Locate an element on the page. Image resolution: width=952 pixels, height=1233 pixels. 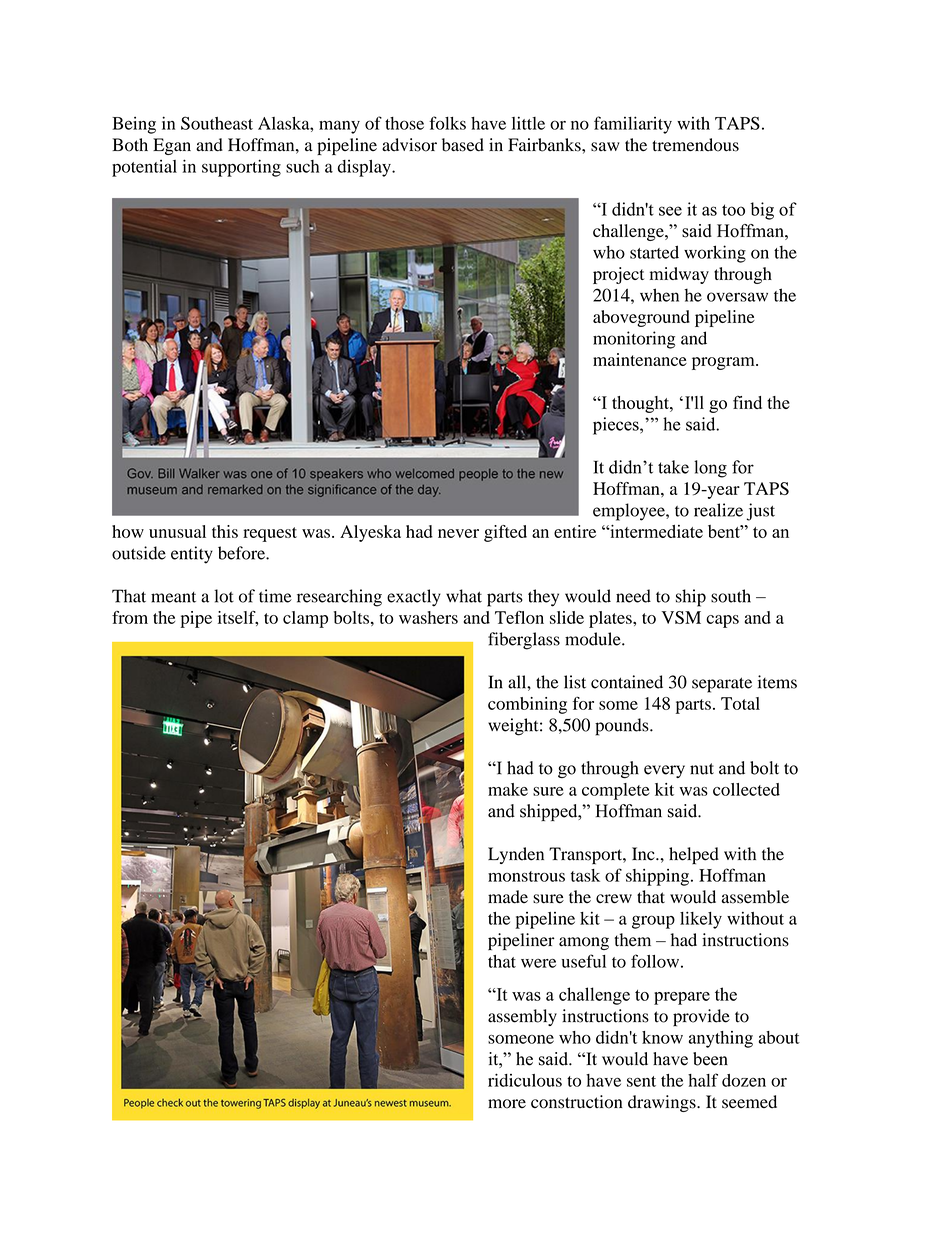
tremendous is located at coordinates (695, 145).
